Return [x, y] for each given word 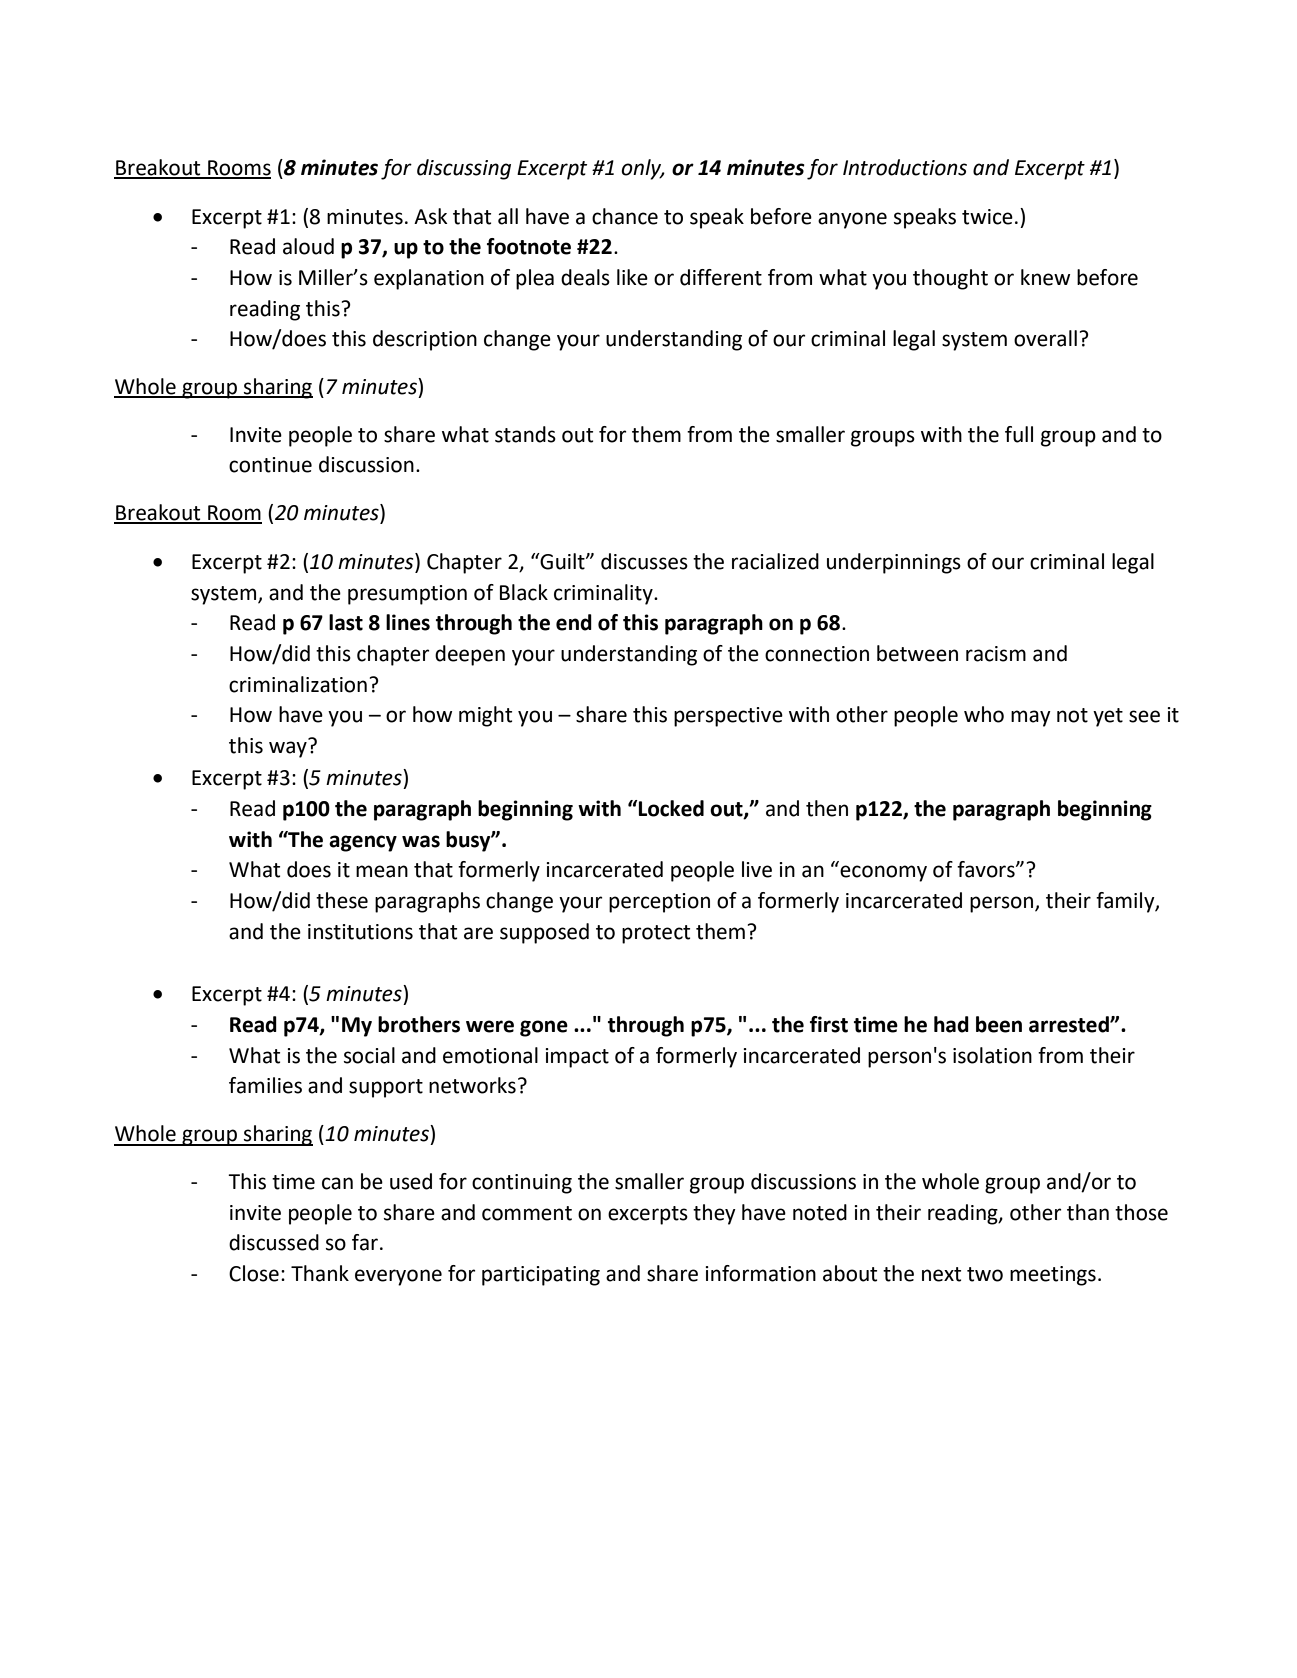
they [714, 1214]
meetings [1053, 1276]
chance [625, 216]
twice [987, 217]
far [366, 1242]
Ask [430, 216]
